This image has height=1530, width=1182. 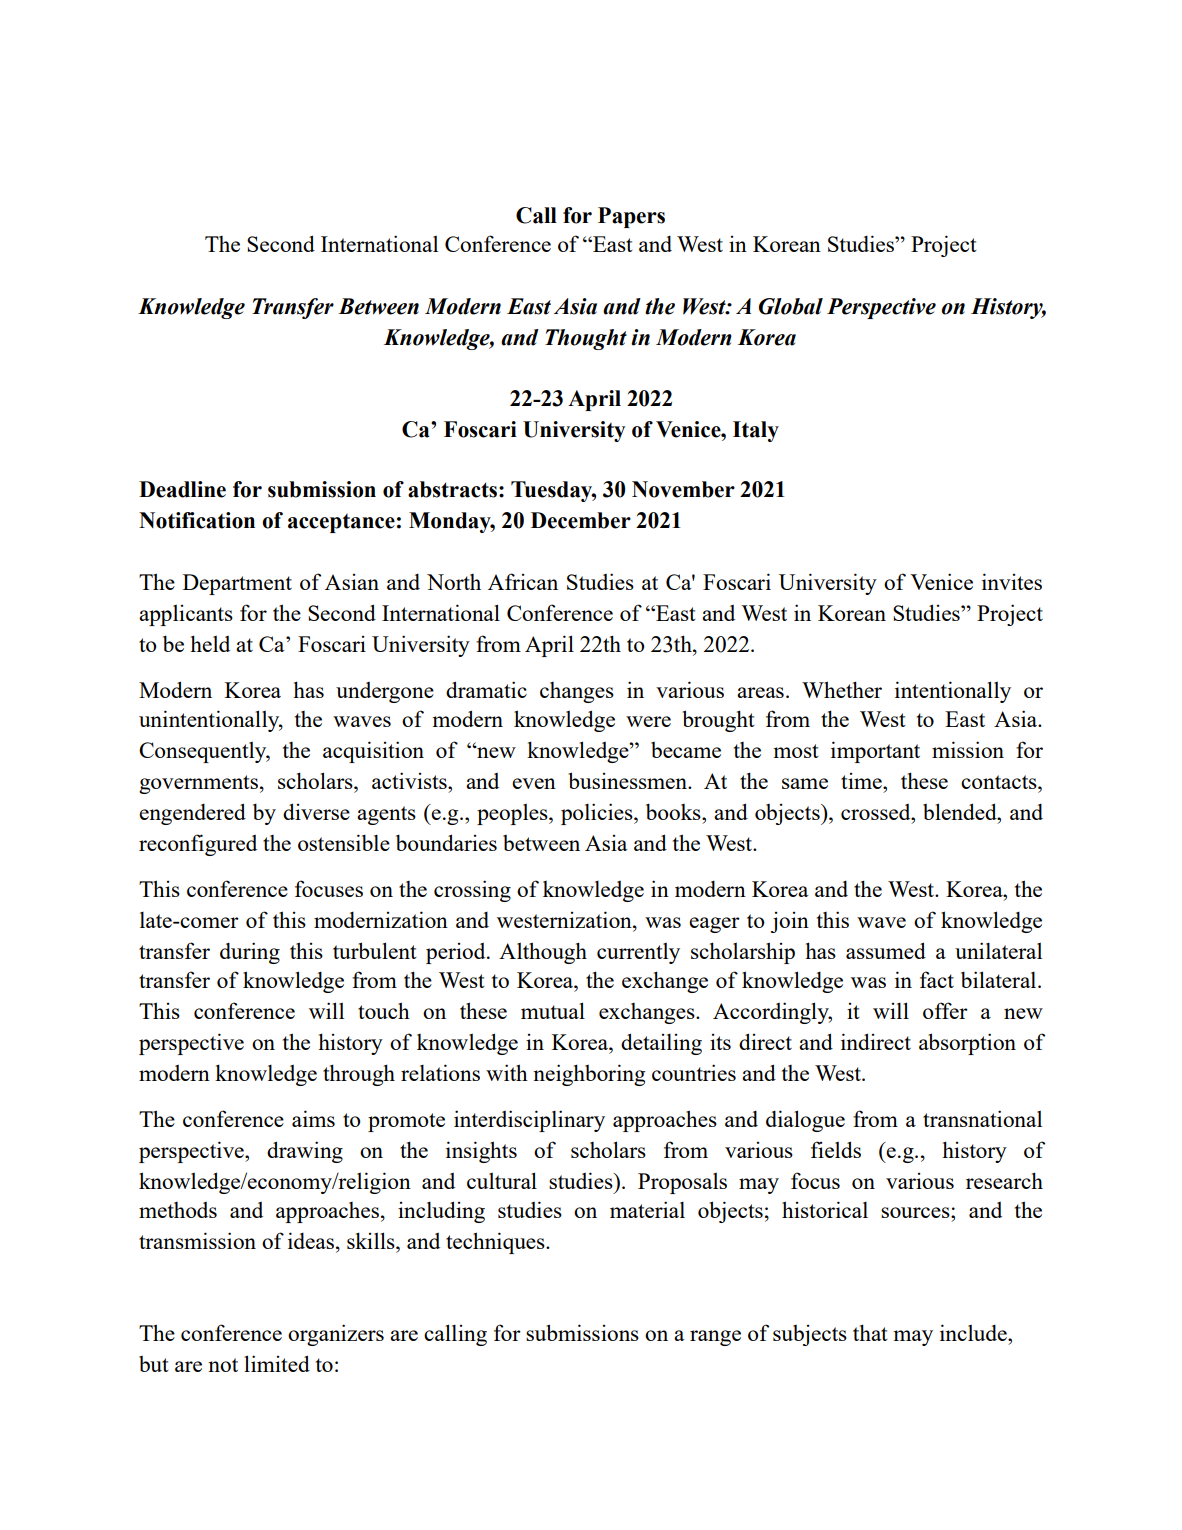 What do you see at coordinates (523, 581) in the image?
I see `African` at bounding box center [523, 581].
